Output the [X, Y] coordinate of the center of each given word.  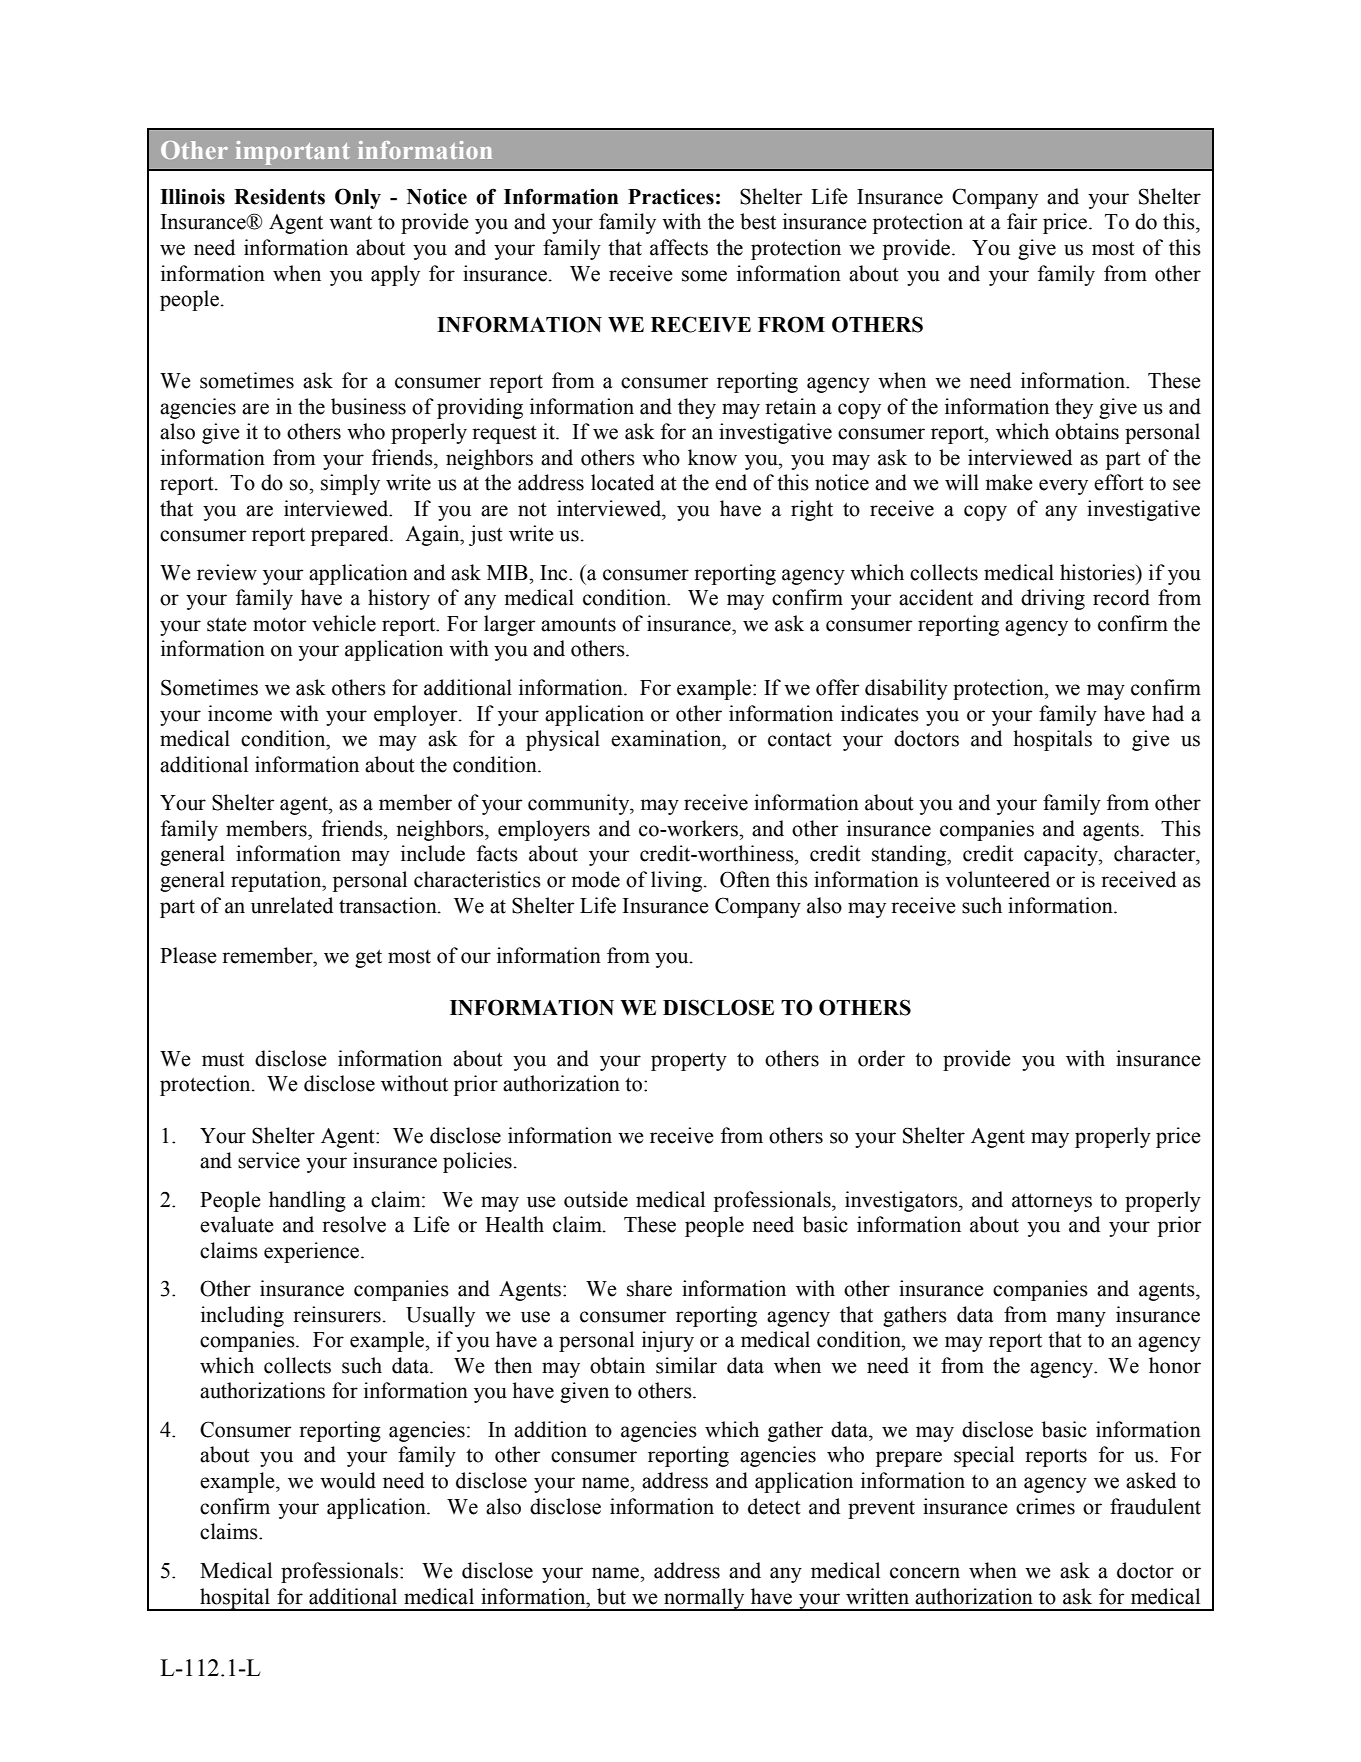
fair [1022, 221]
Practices [671, 197]
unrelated [292, 905]
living [678, 881]
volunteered [997, 879]
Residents [279, 197]
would [348, 1480]
